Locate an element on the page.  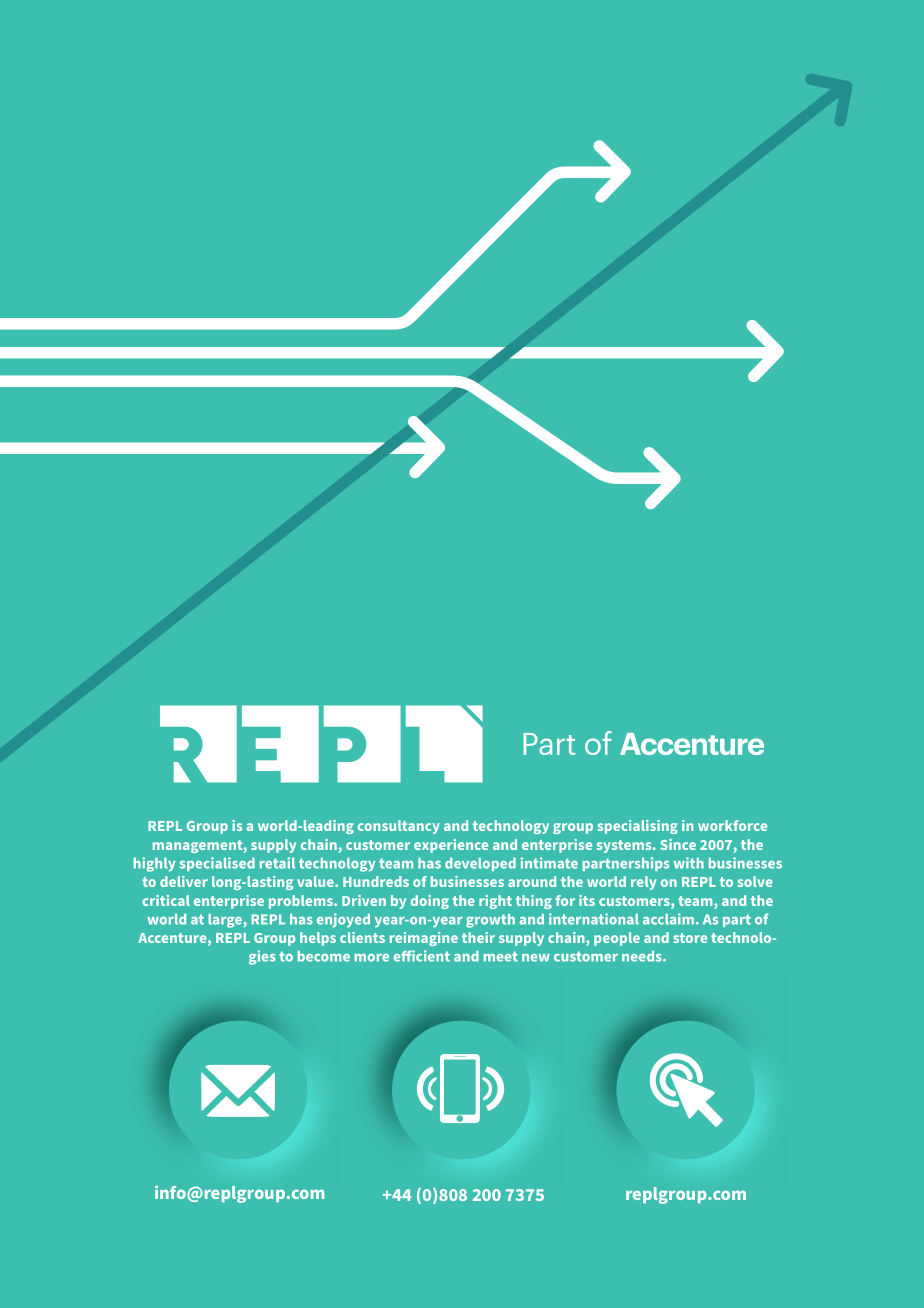
critical is located at coordinates (166, 900).
